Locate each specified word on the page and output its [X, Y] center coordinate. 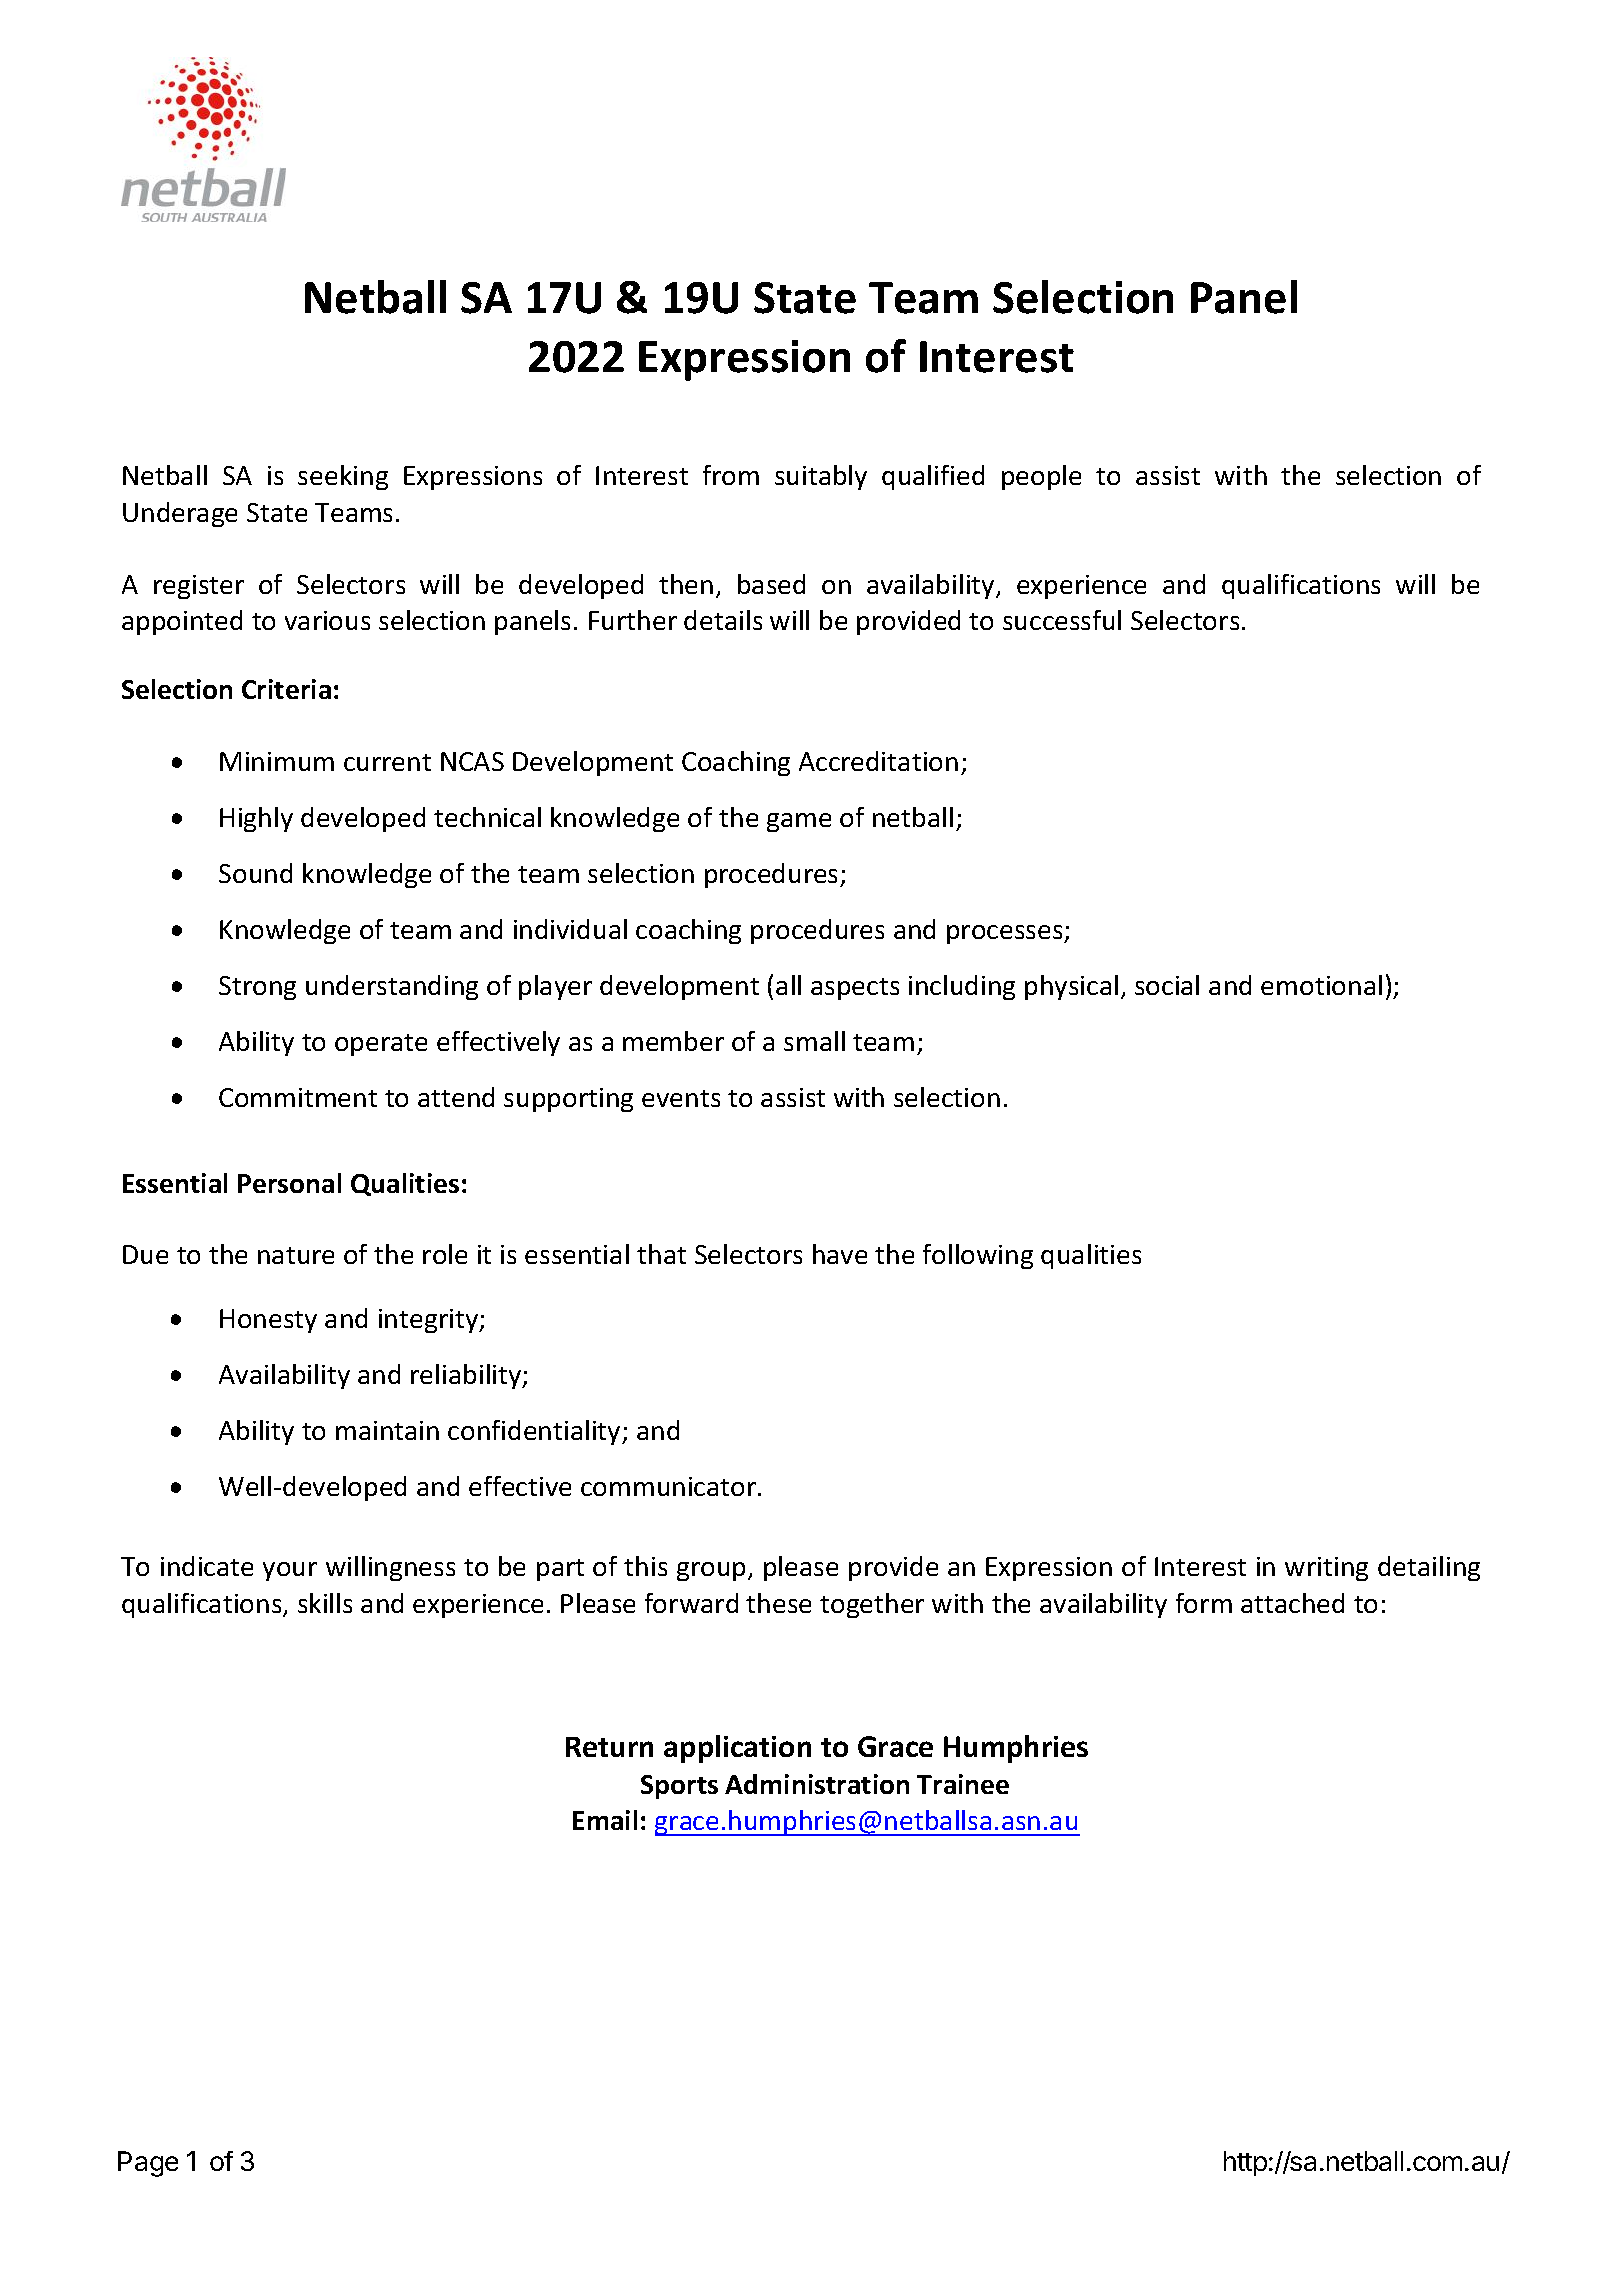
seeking [343, 477]
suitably [821, 477]
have [840, 1254]
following [978, 1256]
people [1041, 477]
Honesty [268, 1321]
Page [148, 2164]
